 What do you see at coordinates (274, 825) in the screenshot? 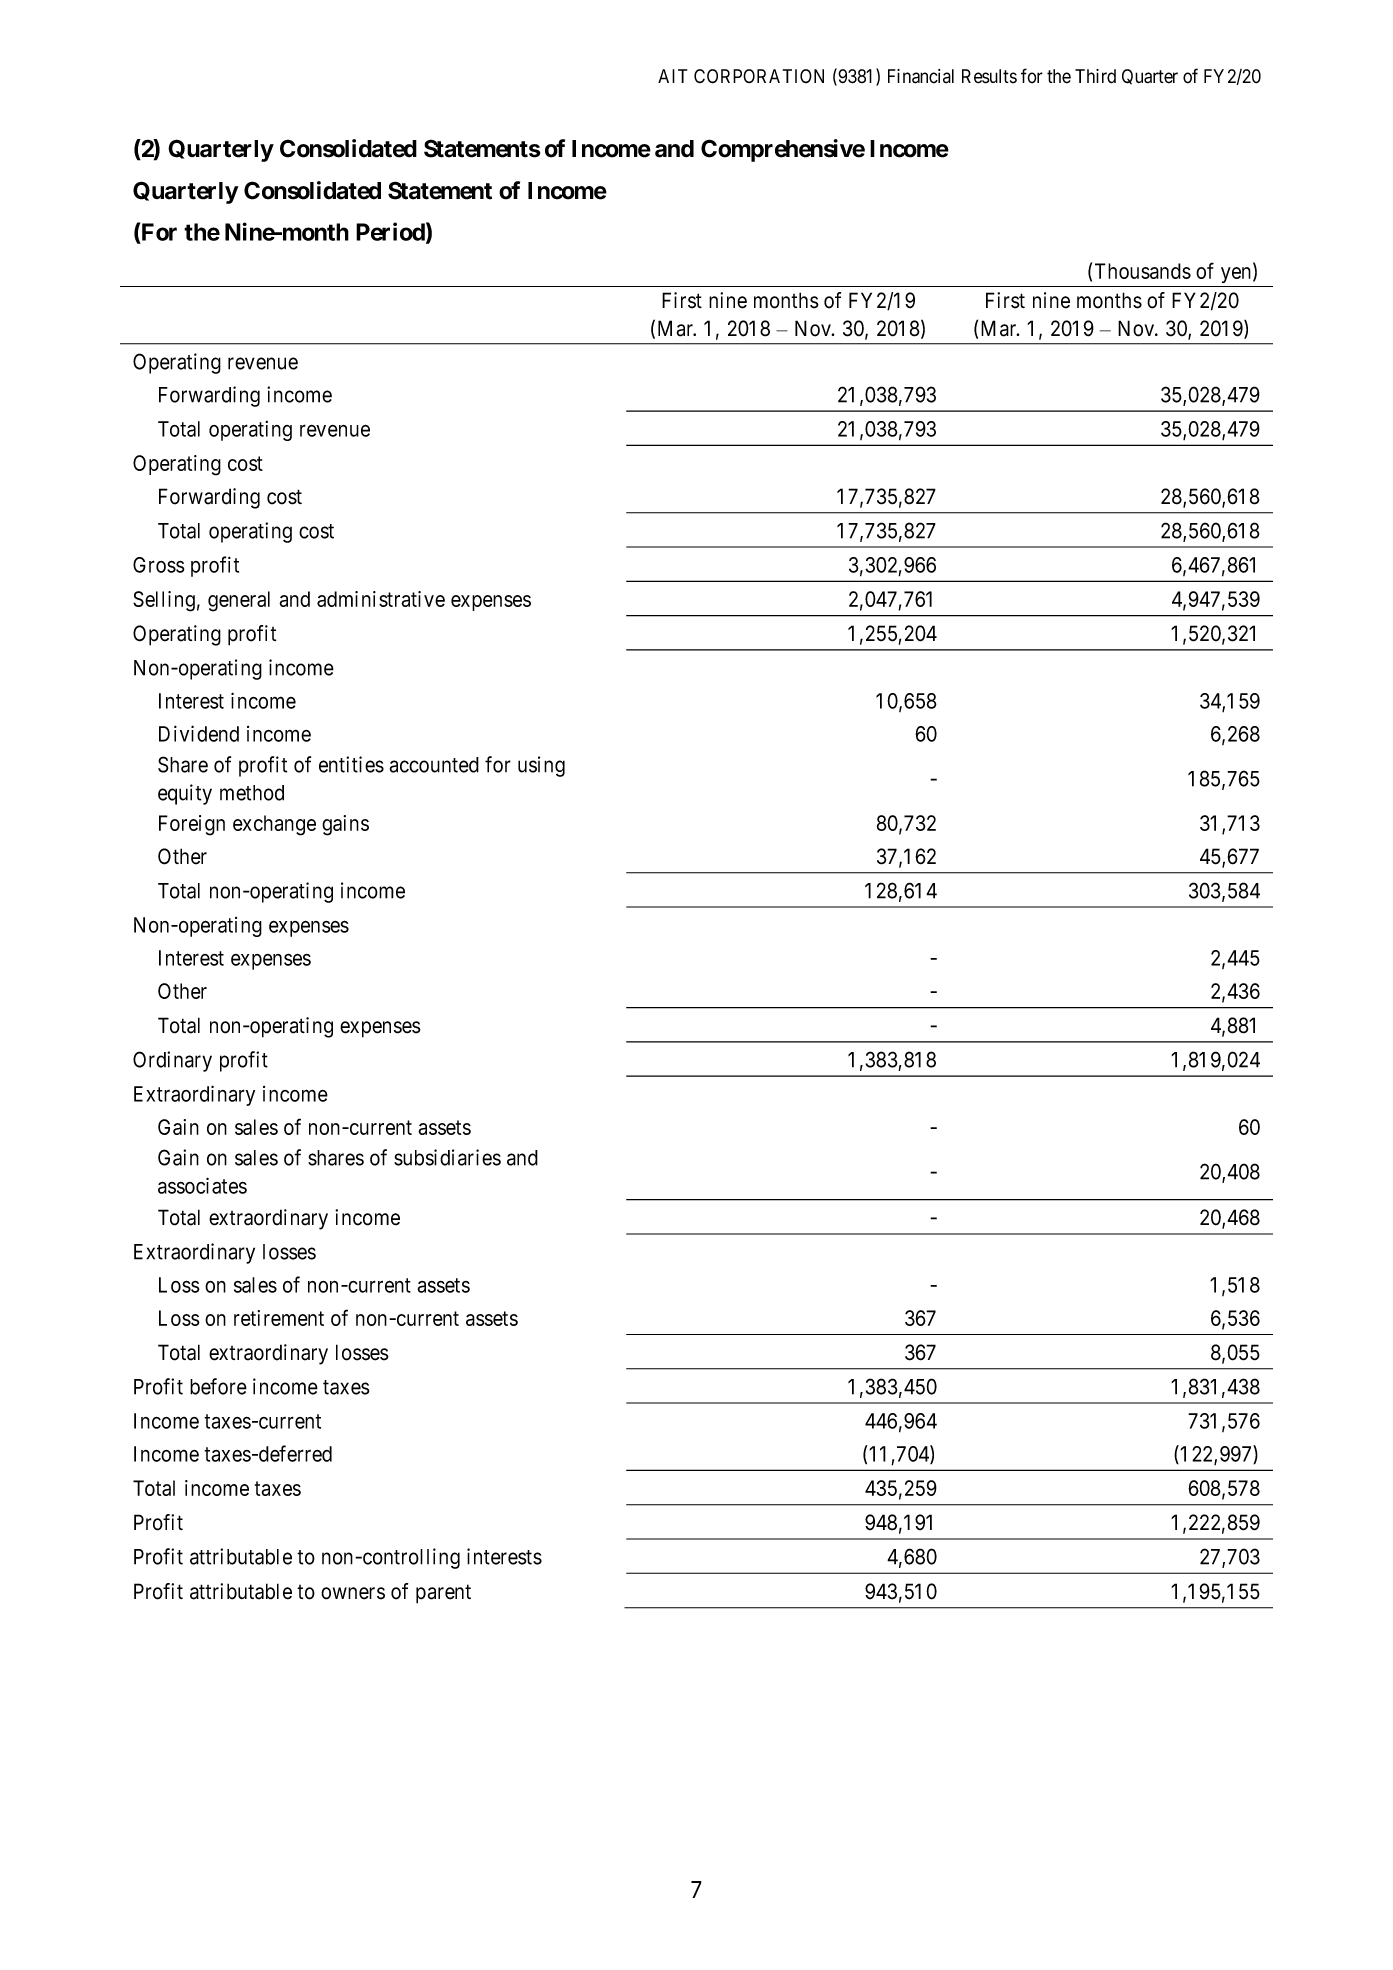
I see `exchange` at bounding box center [274, 825].
